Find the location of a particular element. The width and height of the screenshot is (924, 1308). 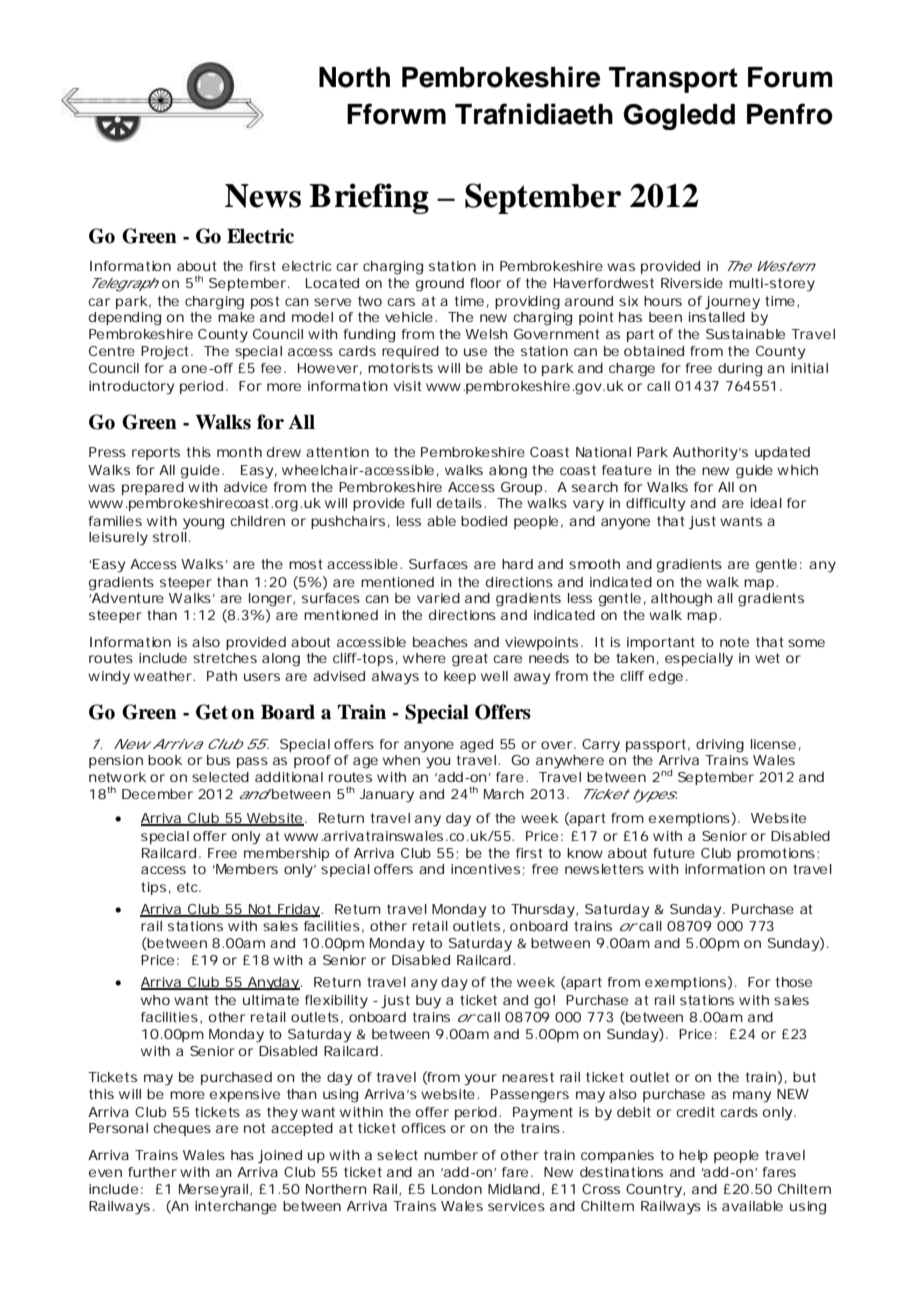

note is located at coordinates (734, 642).
